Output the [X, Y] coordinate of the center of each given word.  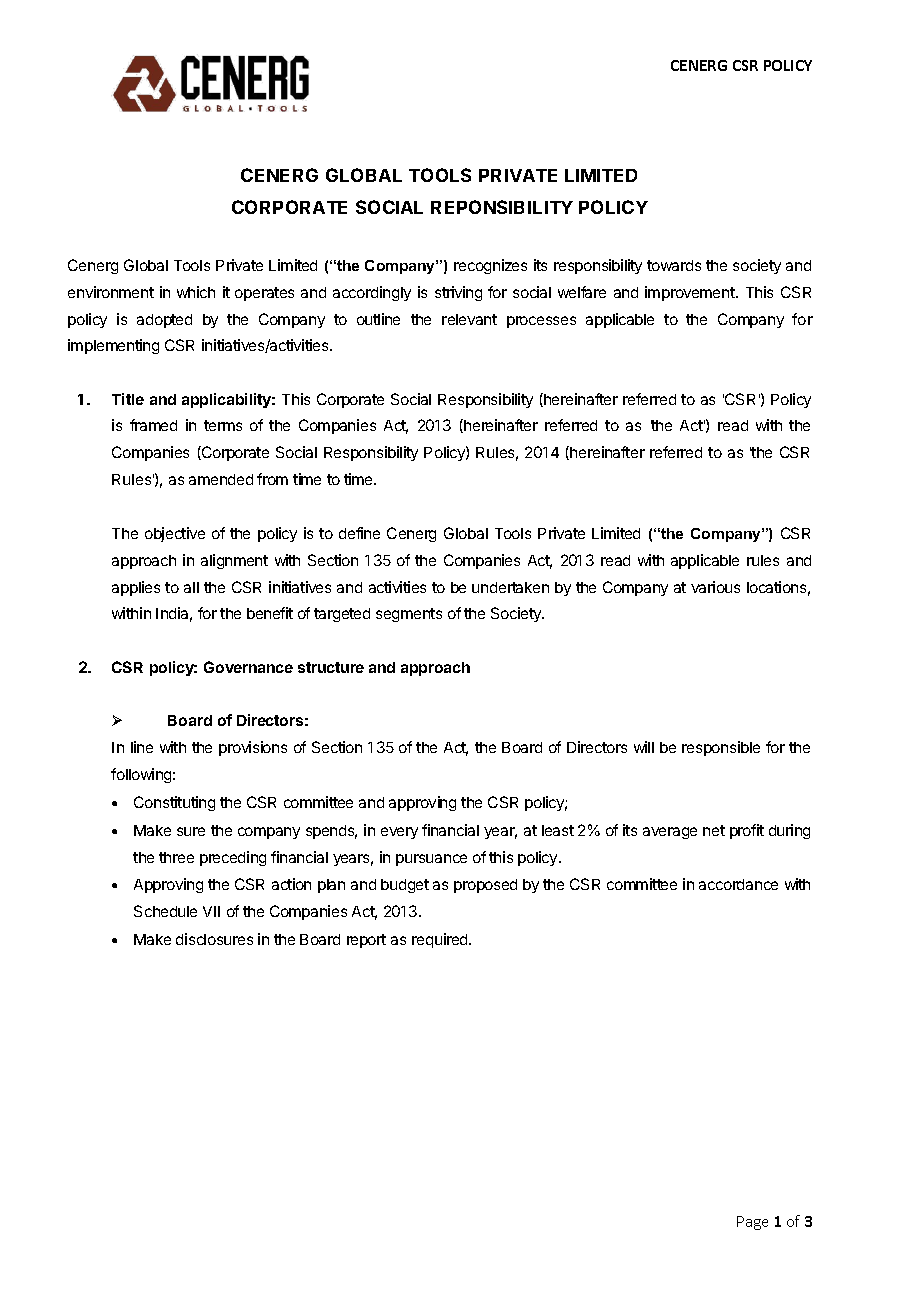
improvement [691, 293]
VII [211, 911]
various [715, 587]
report [366, 941]
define [359, 533]
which [196, 292]
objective [175, 534]
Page [752, 1223]
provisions [253, 748]
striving [458, 293]
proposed [485, 886]
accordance [738, 884]
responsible [721, 748]
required [441, 940]
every [399, 833]
